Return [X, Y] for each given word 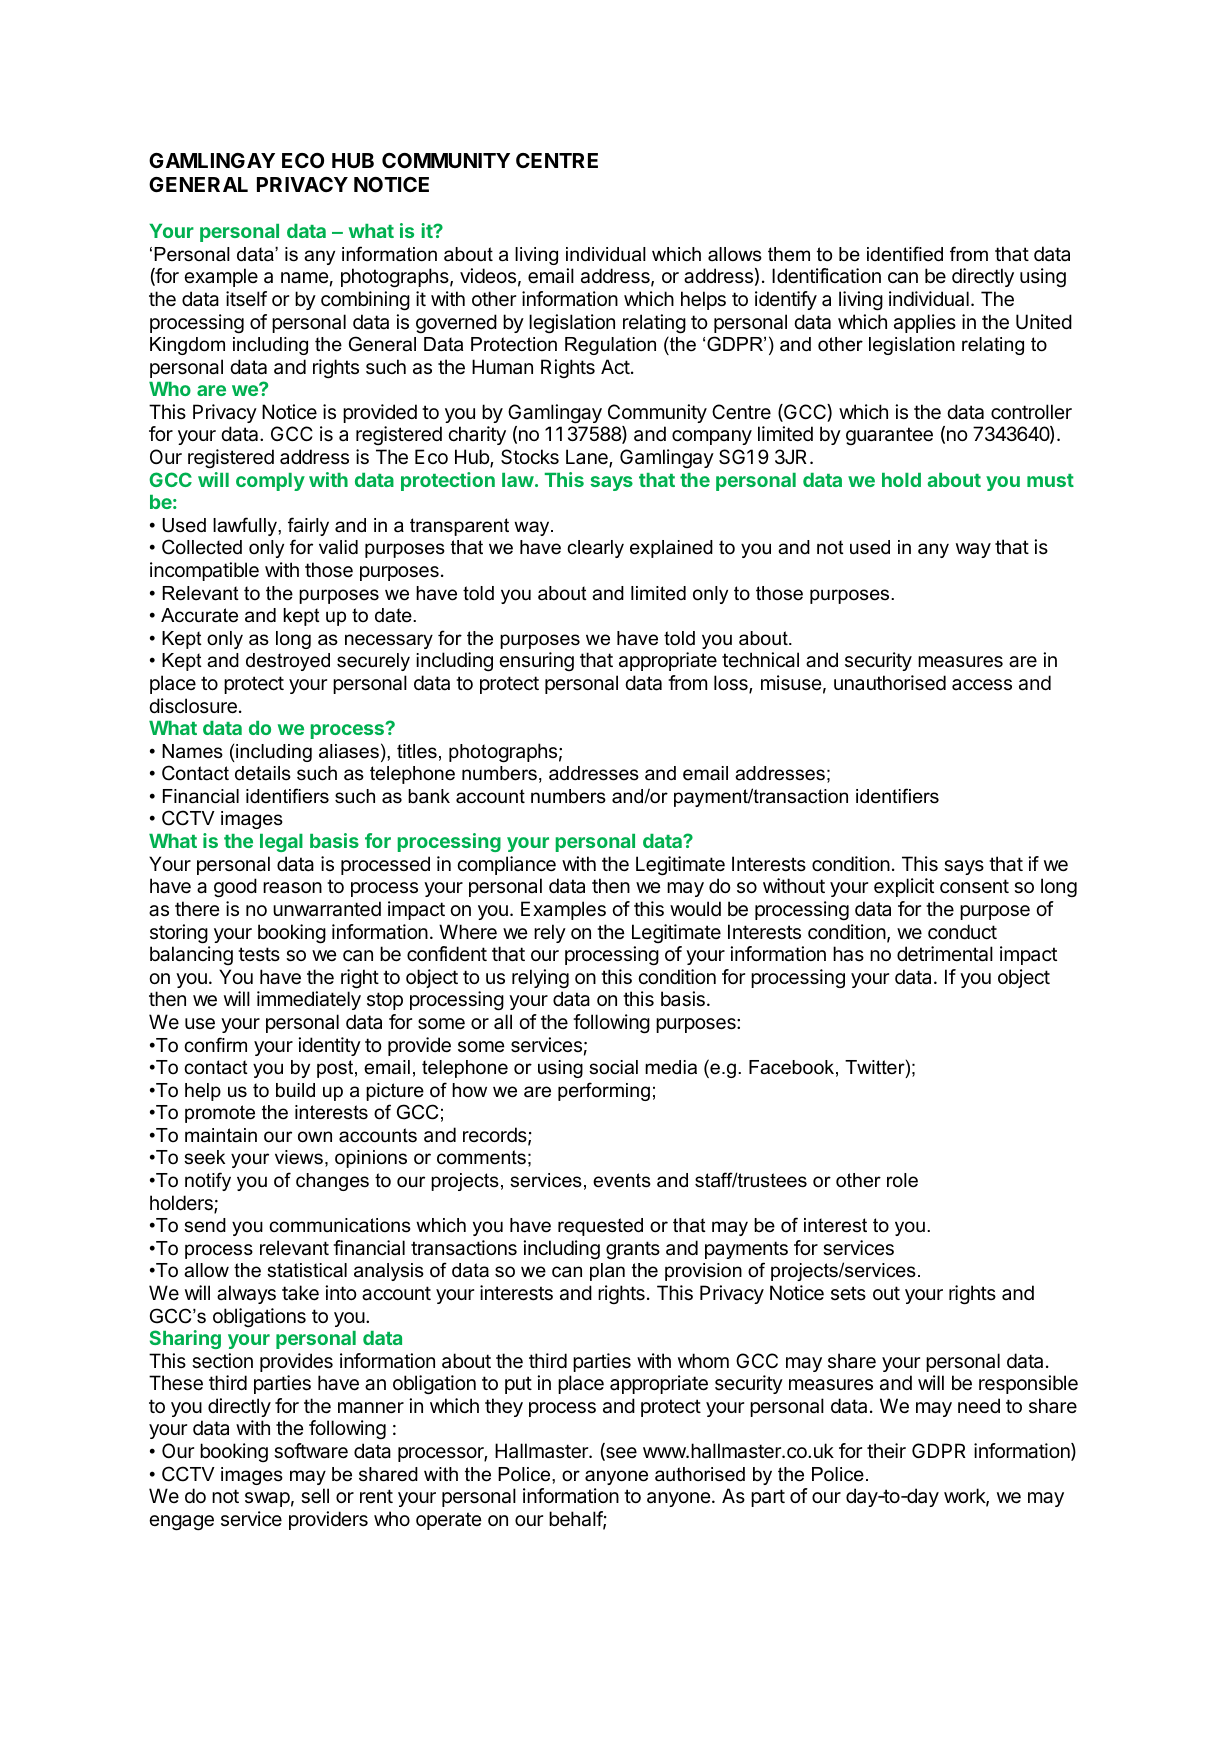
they [504, 1407]
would [695, 908]
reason [292, 888]
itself [246, 299]
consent [974, 886]
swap [267, 1499]
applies [925, 323]
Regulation [610, 346]
